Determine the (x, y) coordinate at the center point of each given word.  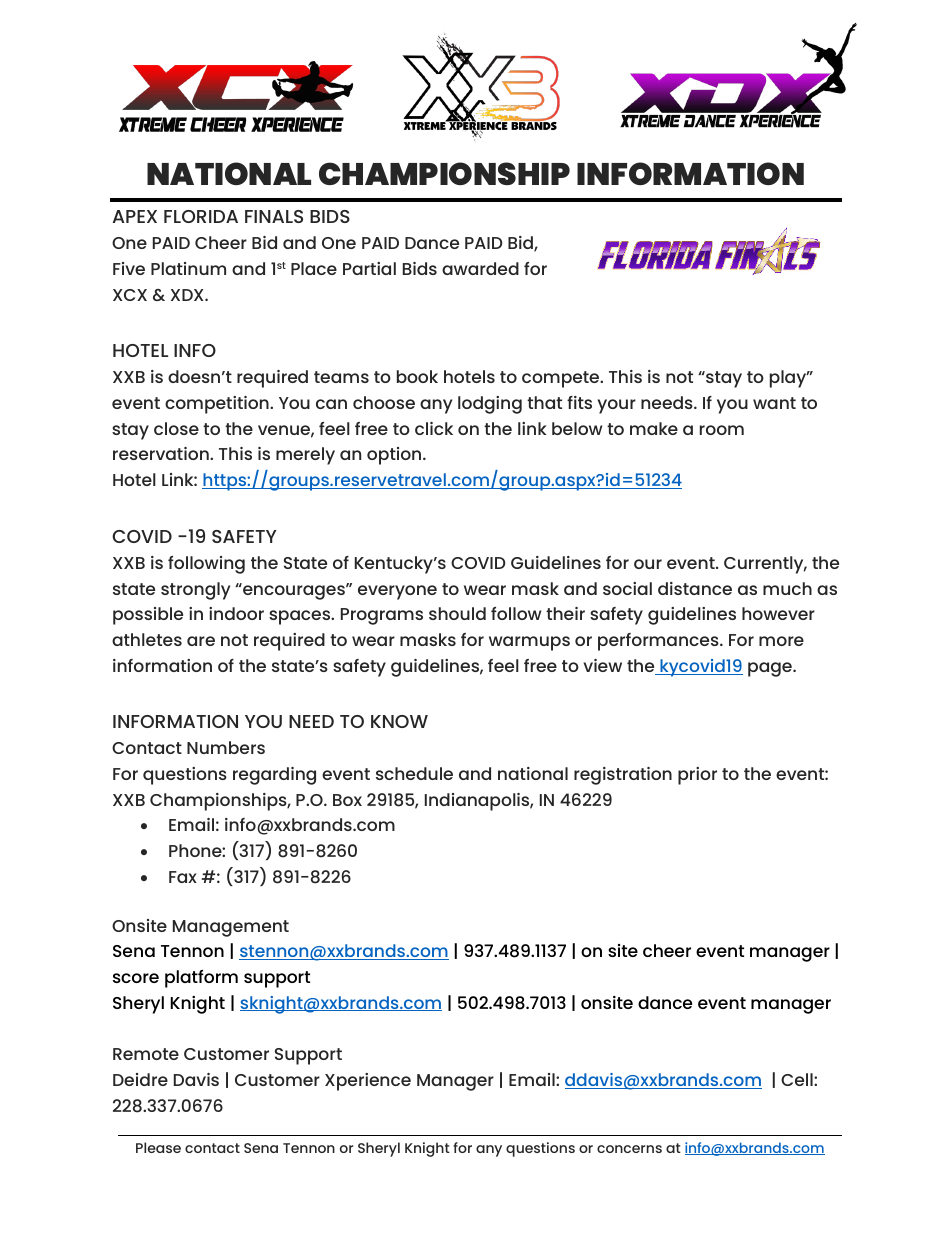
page (771, 669)
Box (347, 800)
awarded (480, 268)
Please (158, 1147)
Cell (798, 1079)
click (434, 428)
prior (697, 776)
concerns (629, 1149)
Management (231, 928)
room (722, 430)
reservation (162, 453)
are (201, 641)
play (789, 379)
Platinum (188, 268)
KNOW (399, 721)
